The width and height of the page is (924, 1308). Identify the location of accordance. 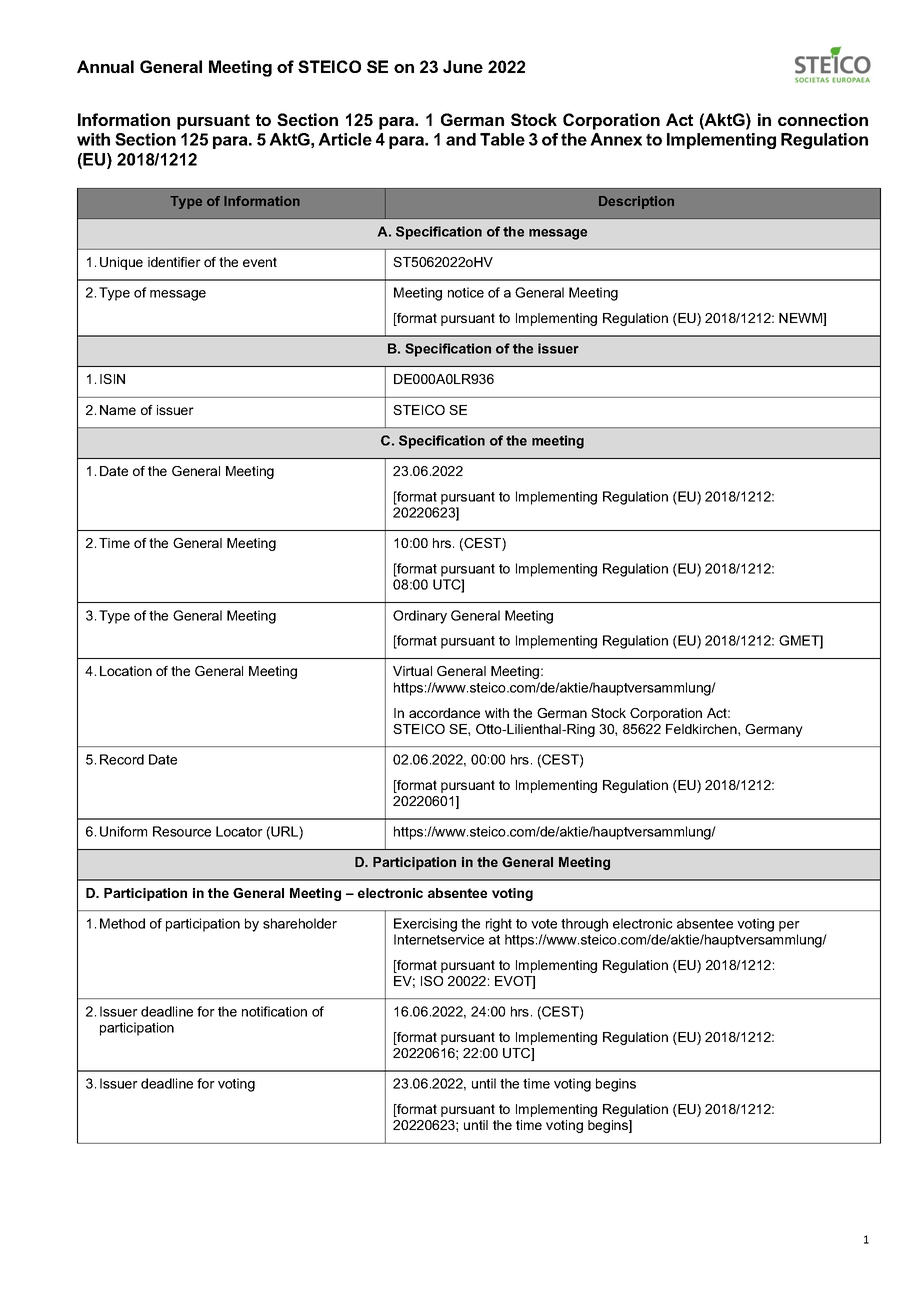
(444, 713).
